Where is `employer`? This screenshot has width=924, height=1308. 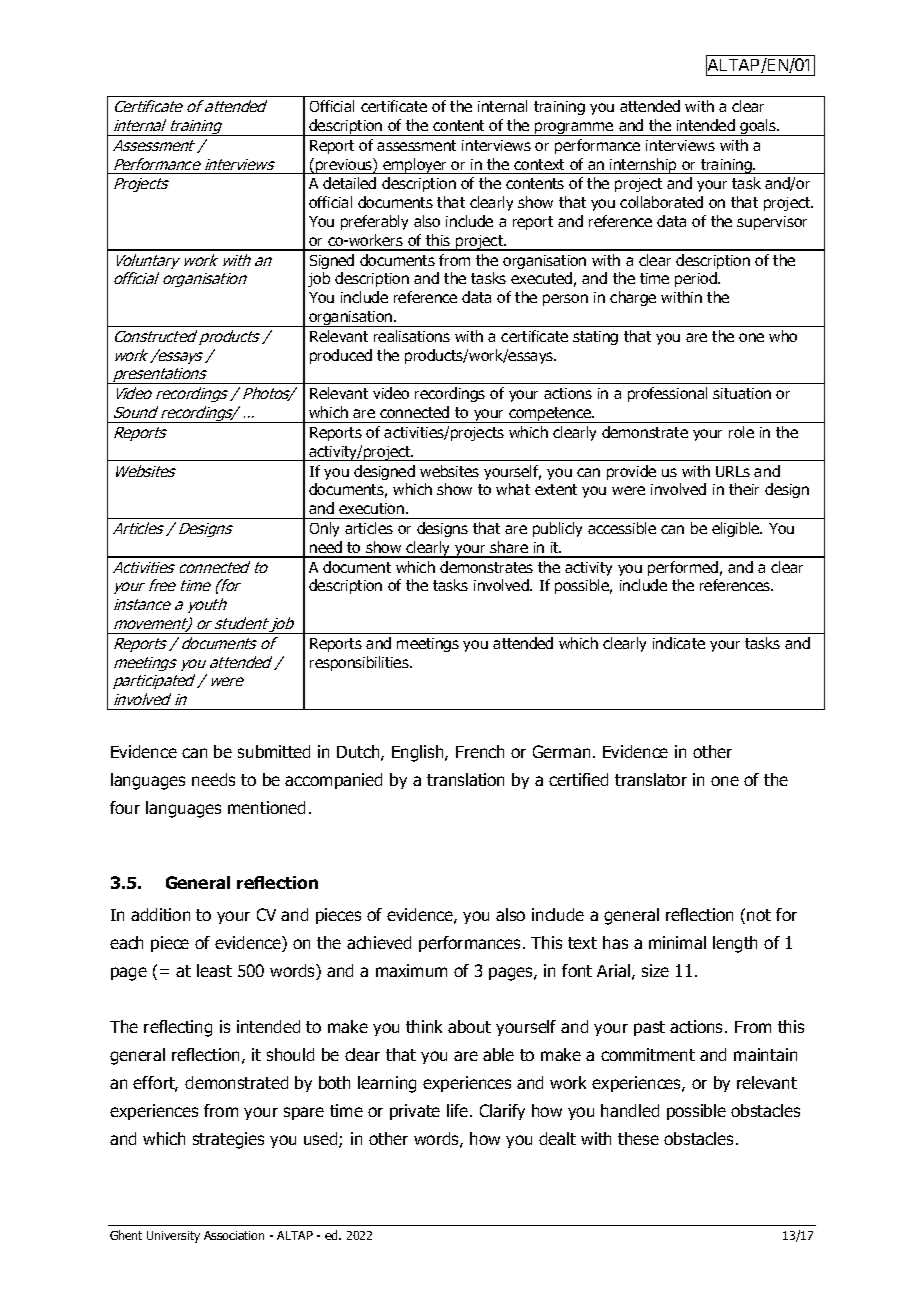
employer is located at coordinates (415, 166).
